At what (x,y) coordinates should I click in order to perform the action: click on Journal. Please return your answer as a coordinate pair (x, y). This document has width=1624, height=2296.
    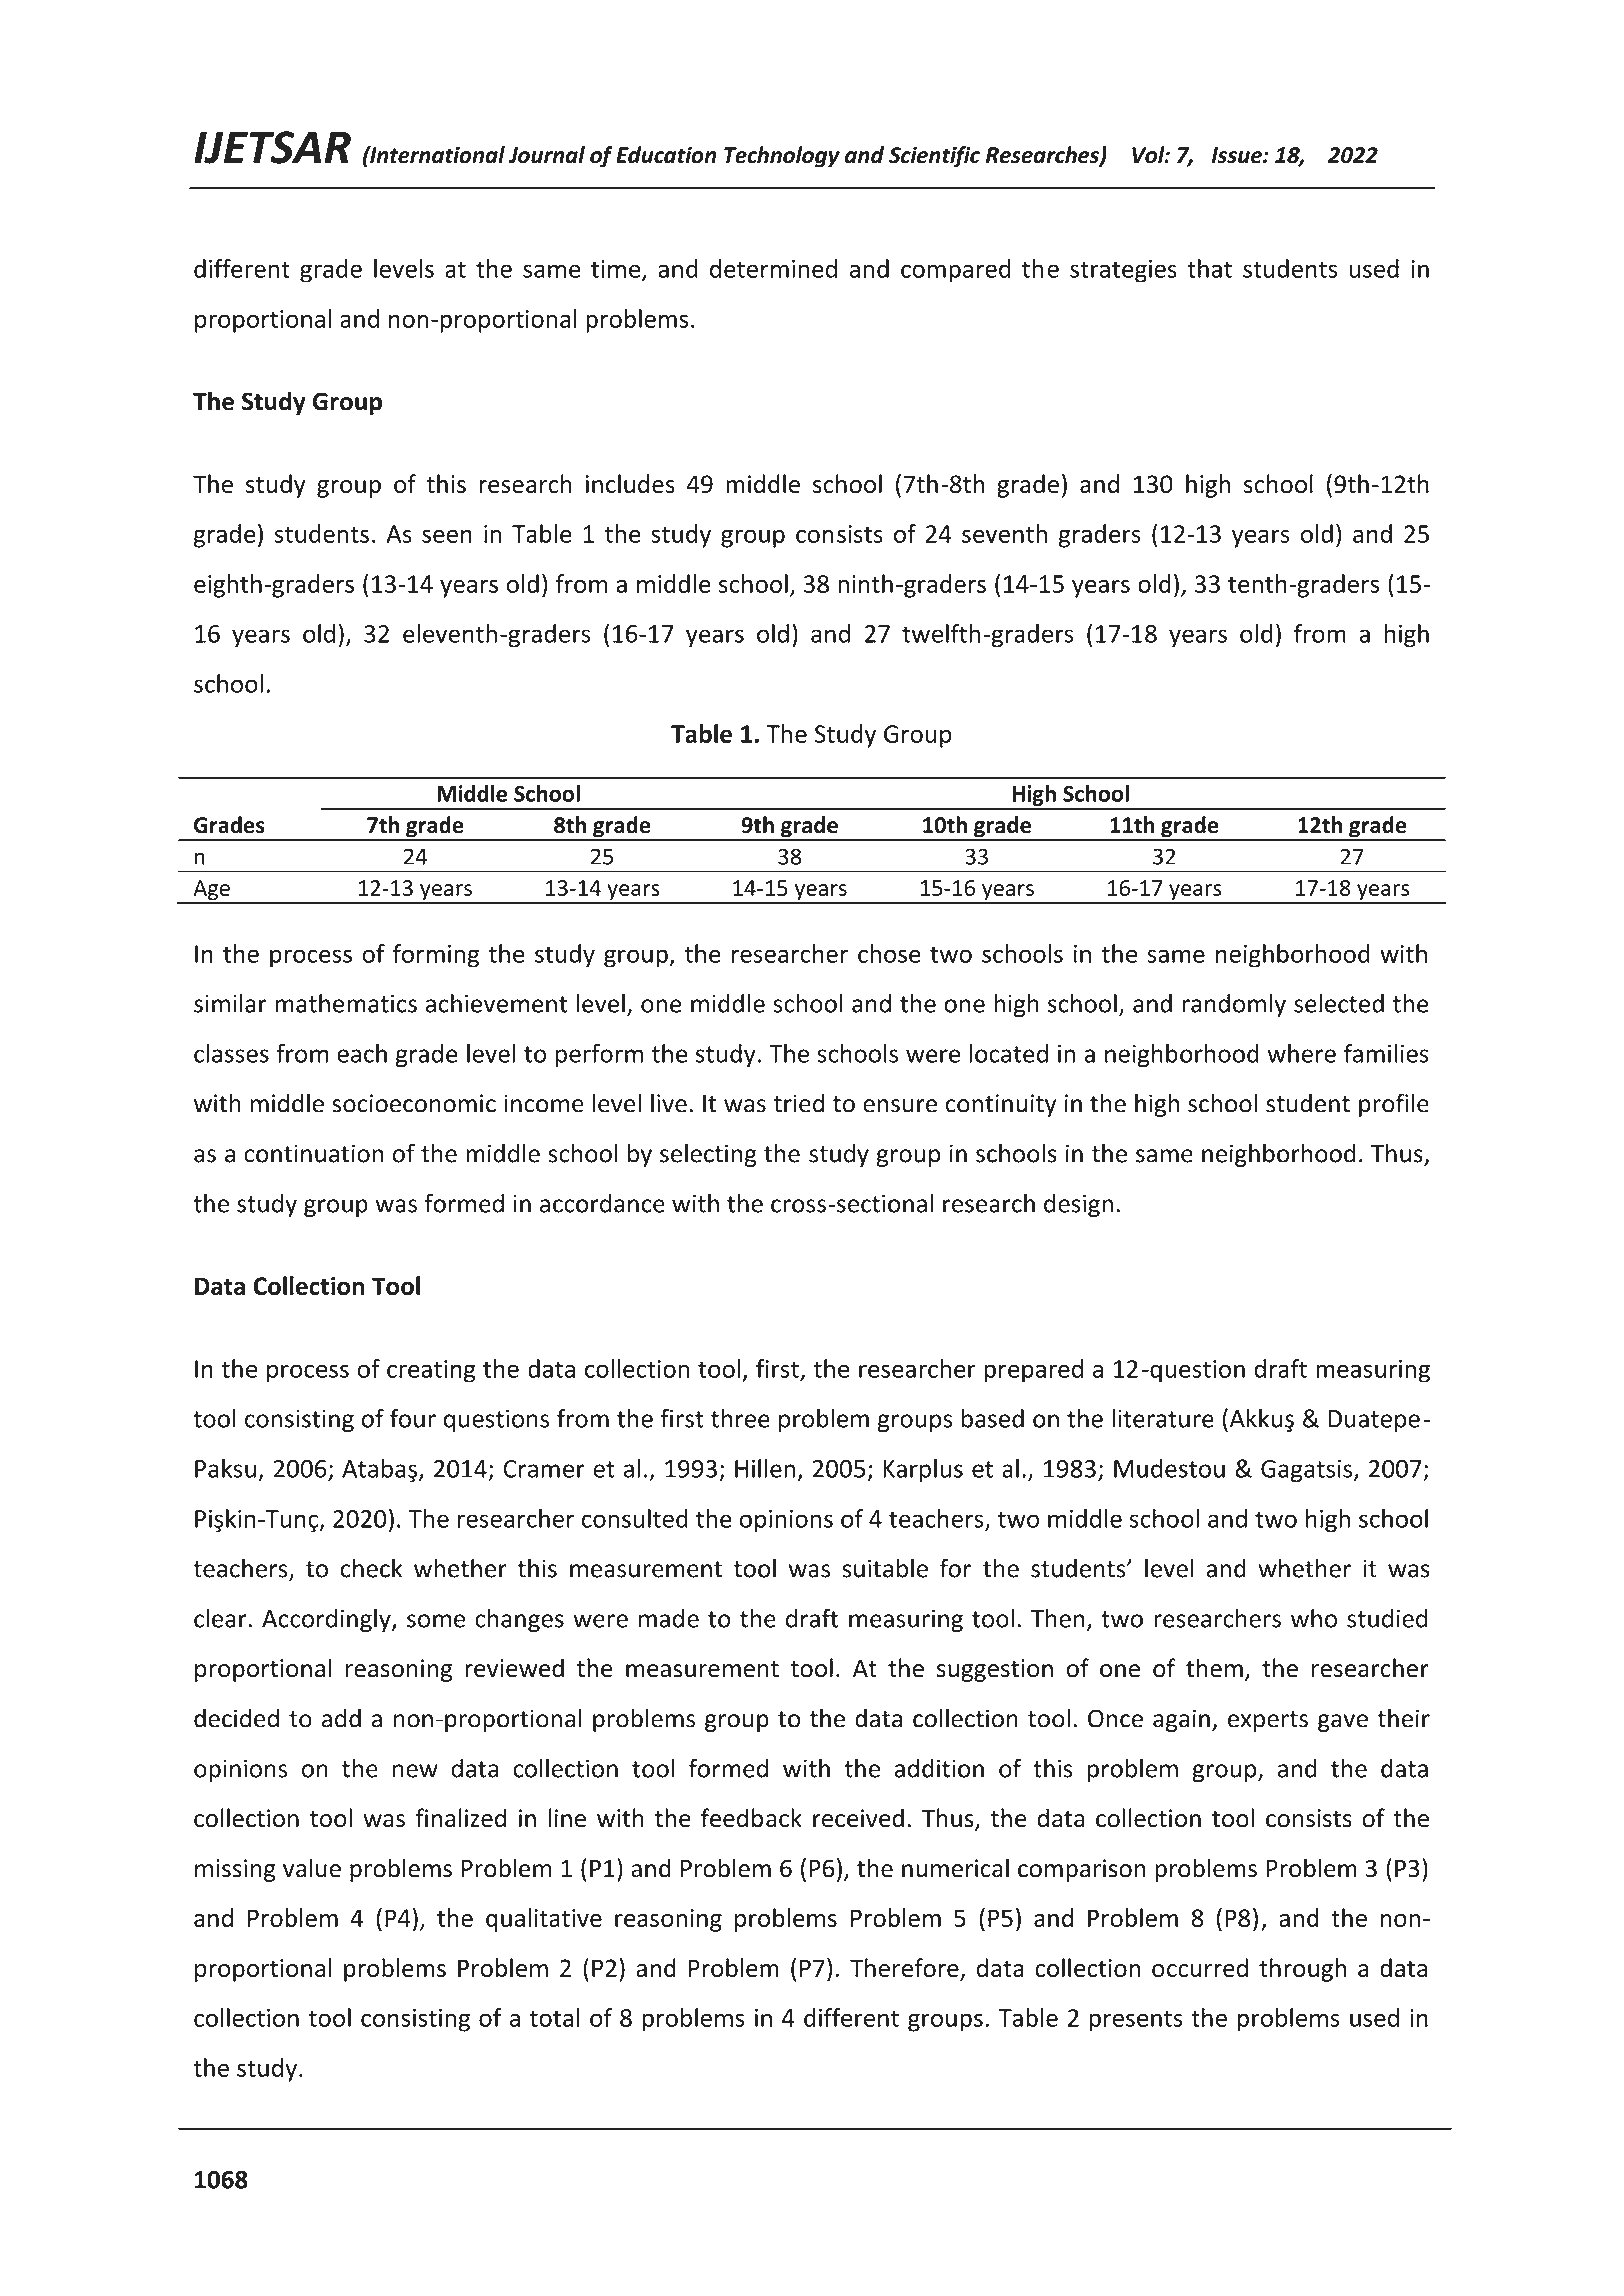
    Looking at the image, I should click on (546, 155).
